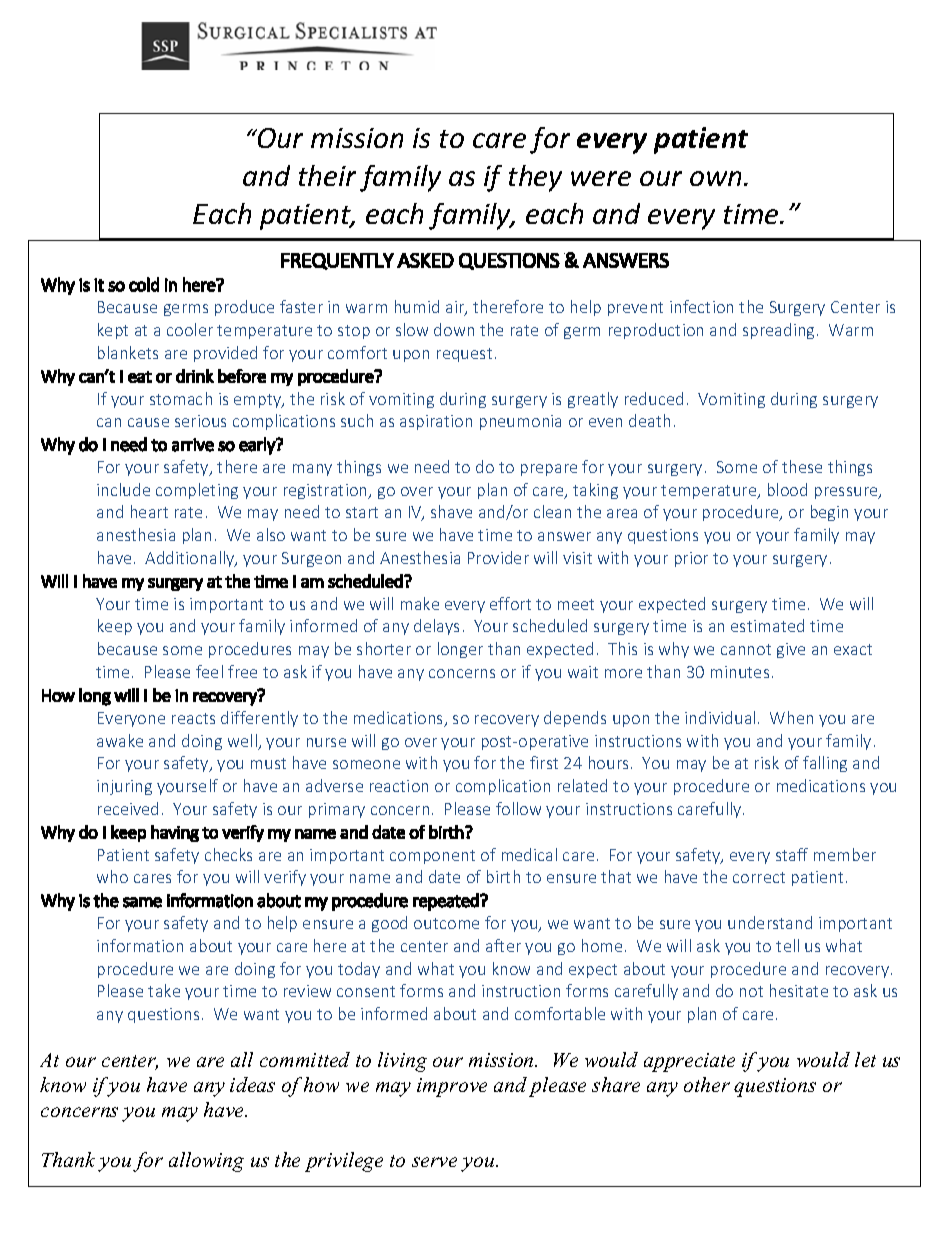 The height and width of the document is (1233, 952). Describe the element at coordinates (707, 1084) in the document. I see `other` at that location.
